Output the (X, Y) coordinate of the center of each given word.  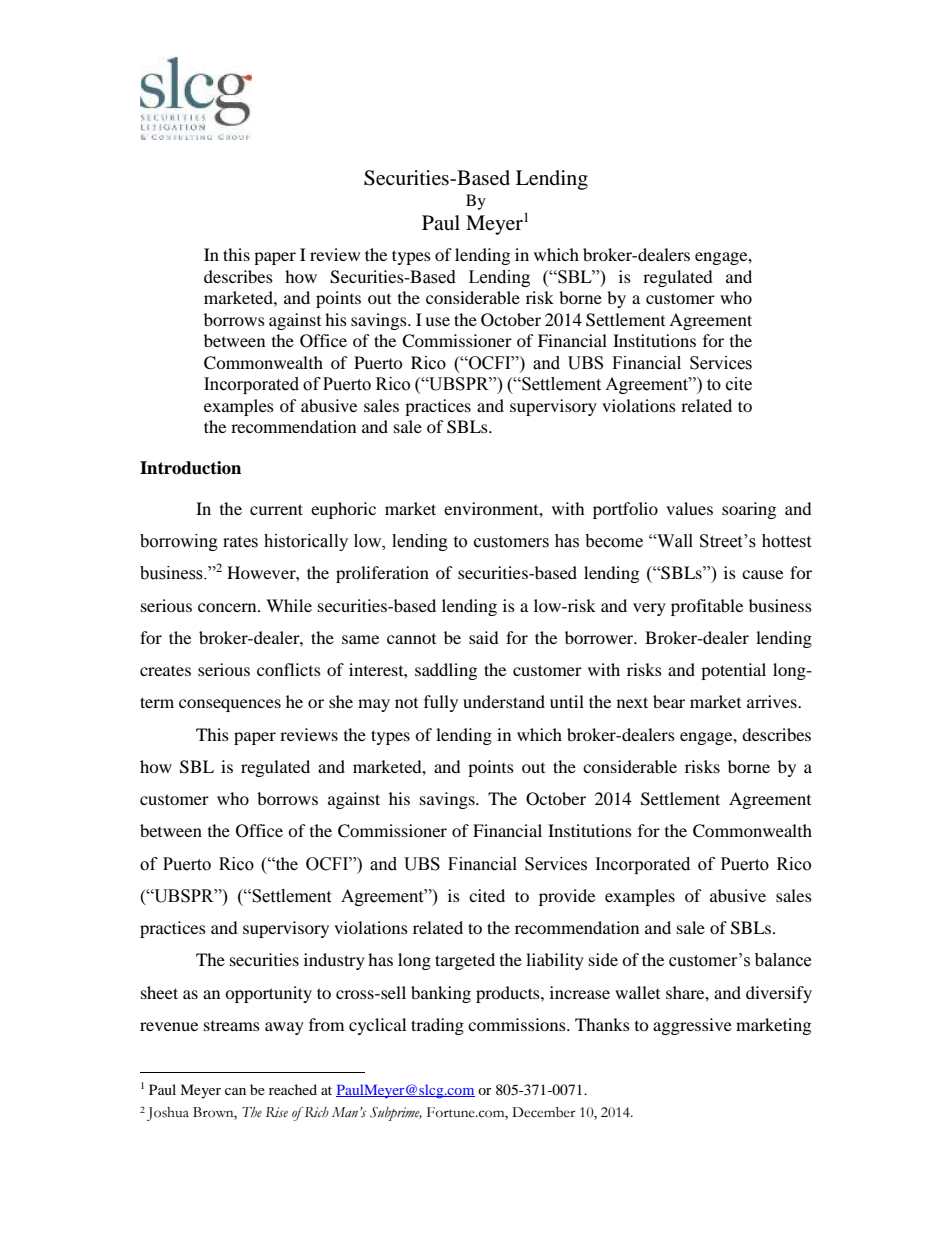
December (544, 1112)
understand (504, 701)
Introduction (190, 468)
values (689, 508)
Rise (277, 1112)
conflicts (289, 669)
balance (783, 960)
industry (334, 961)
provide (567, 897)
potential (733, 671)
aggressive (692, 1026)
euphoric (343, 510)
